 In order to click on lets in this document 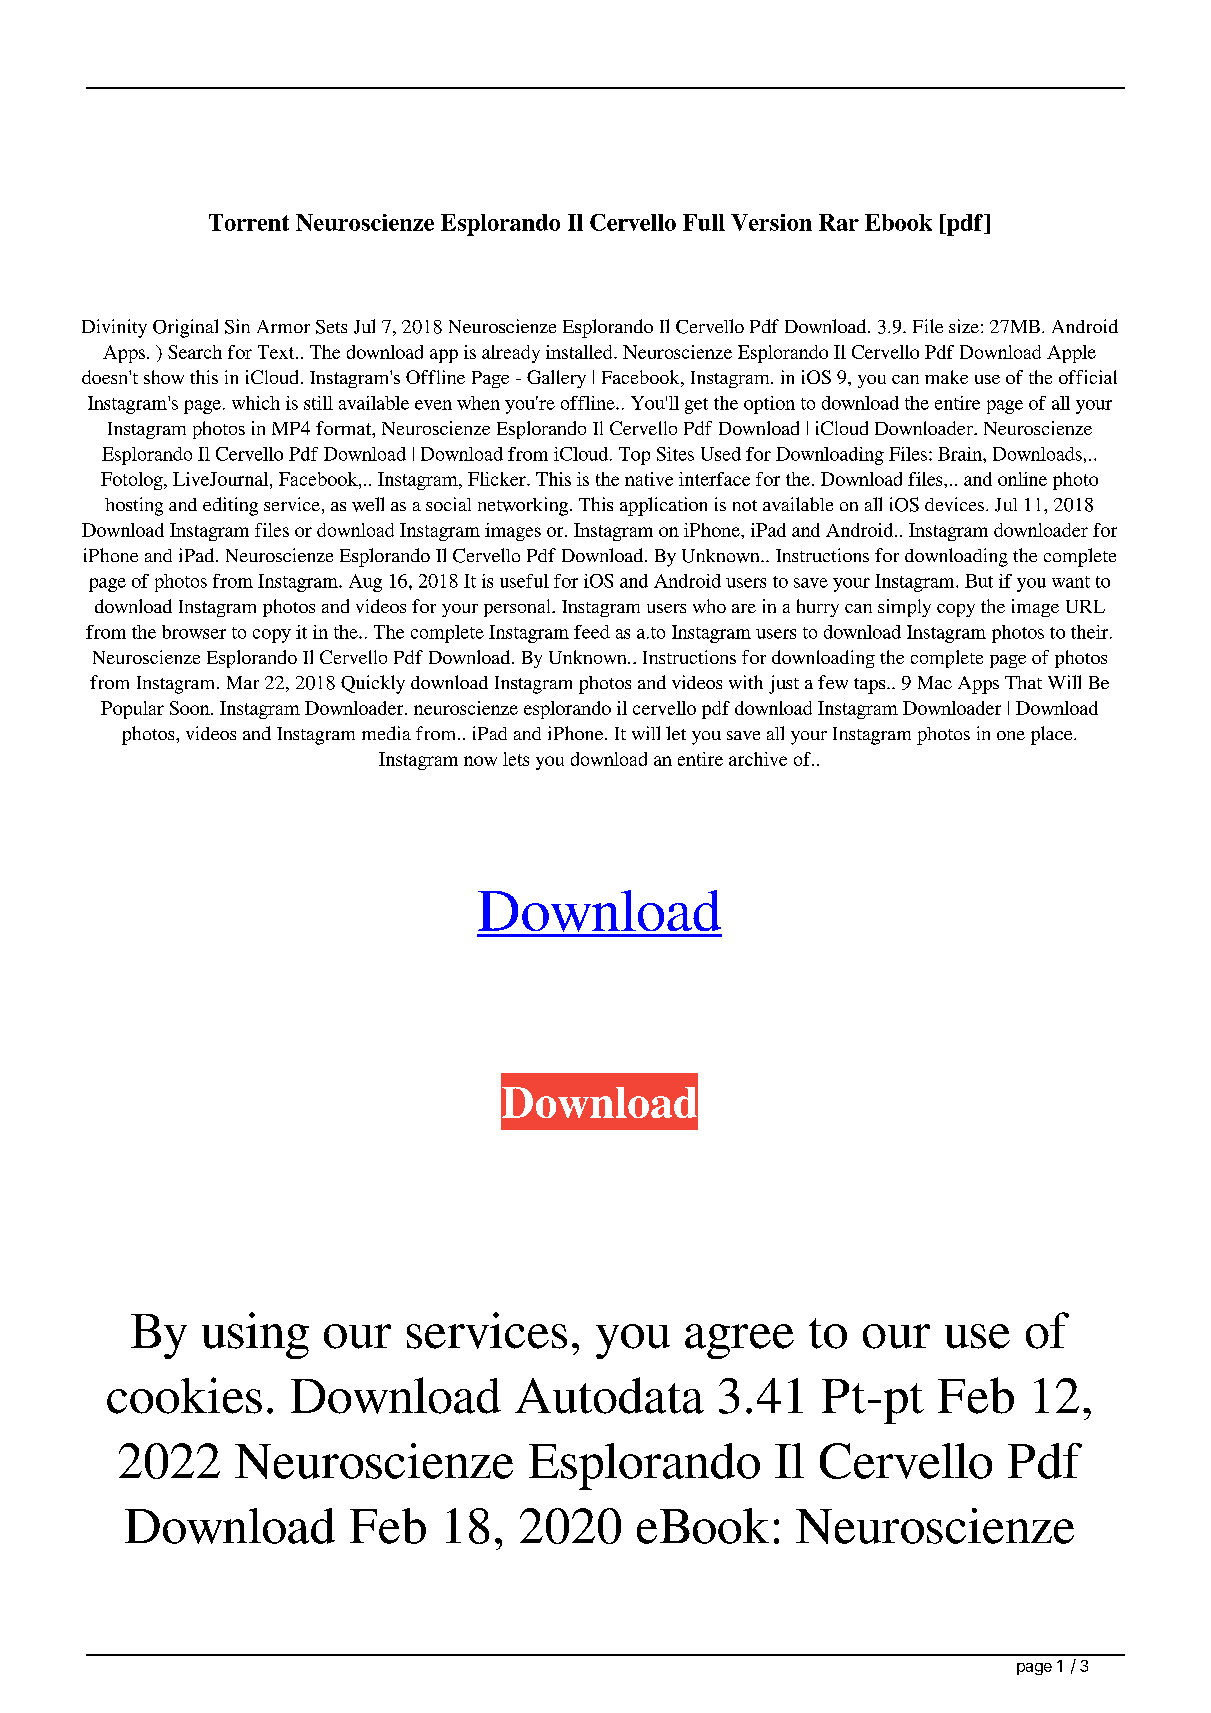, I will do `click(516, 759)`.
